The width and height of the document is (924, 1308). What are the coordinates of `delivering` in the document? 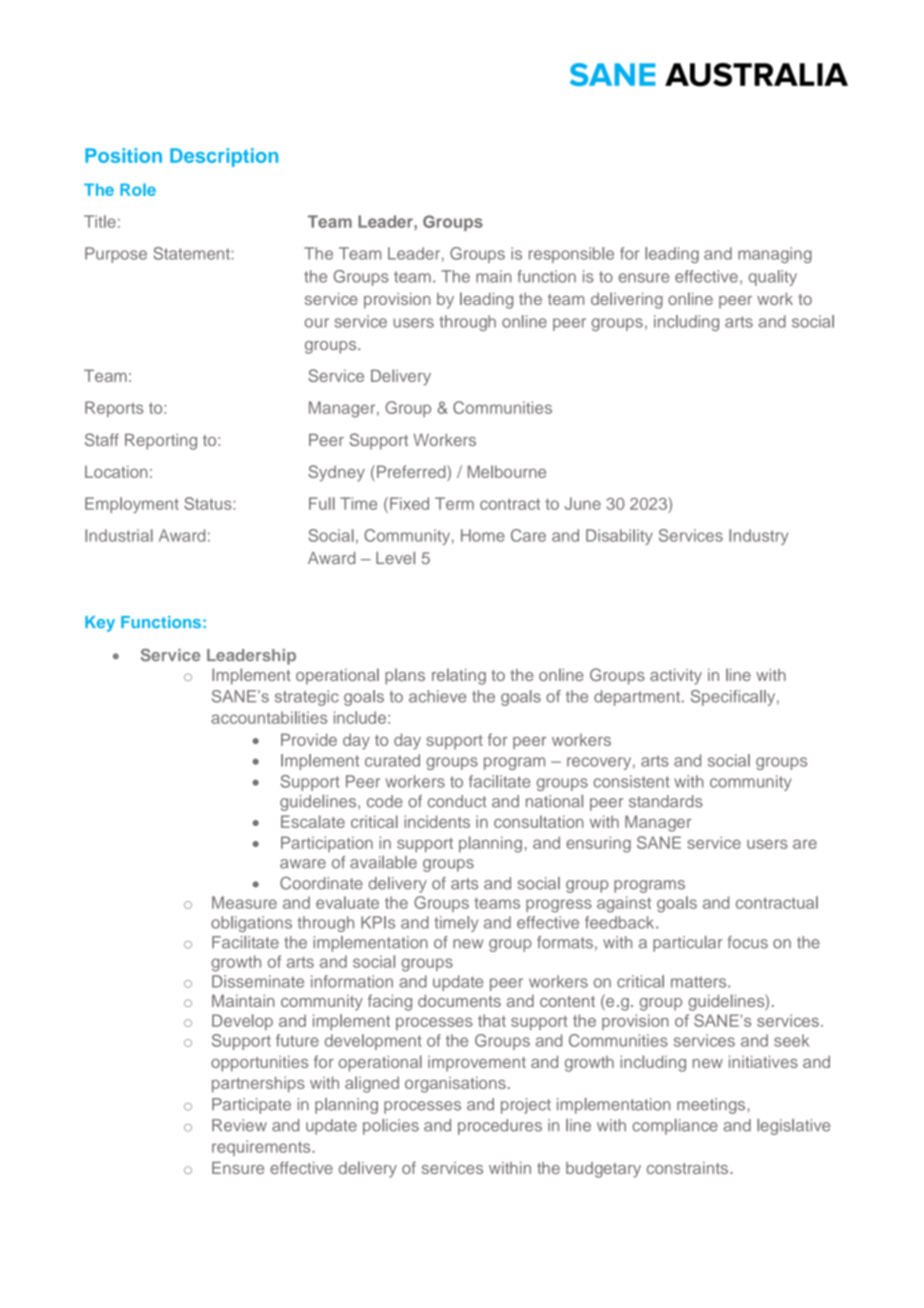 It's located at (627, 300).
